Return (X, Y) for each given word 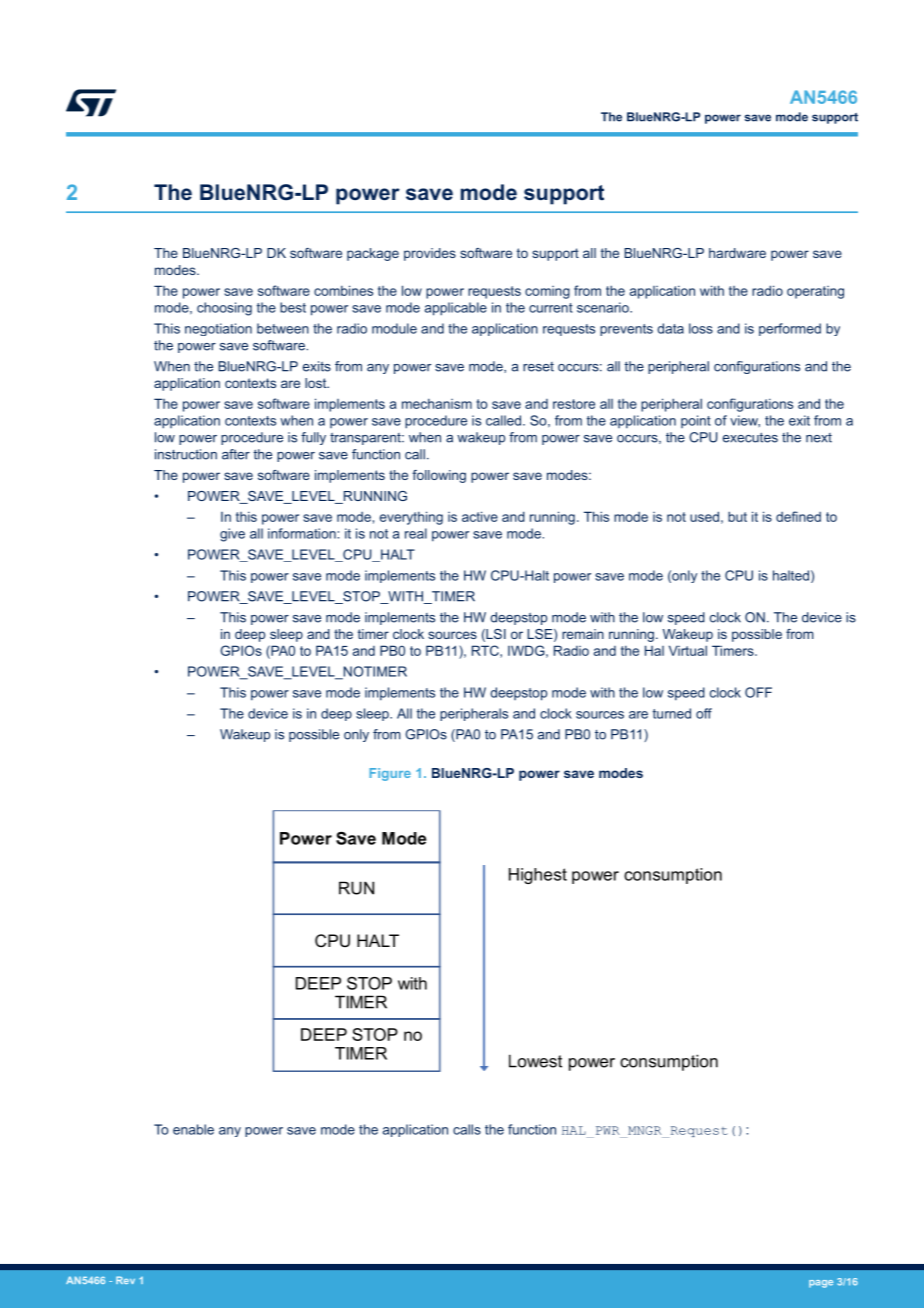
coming (547, 292)
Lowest (535, 1061)
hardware (737, 253)
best (293, 307)
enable (193, 1129)
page (821, 1284)
